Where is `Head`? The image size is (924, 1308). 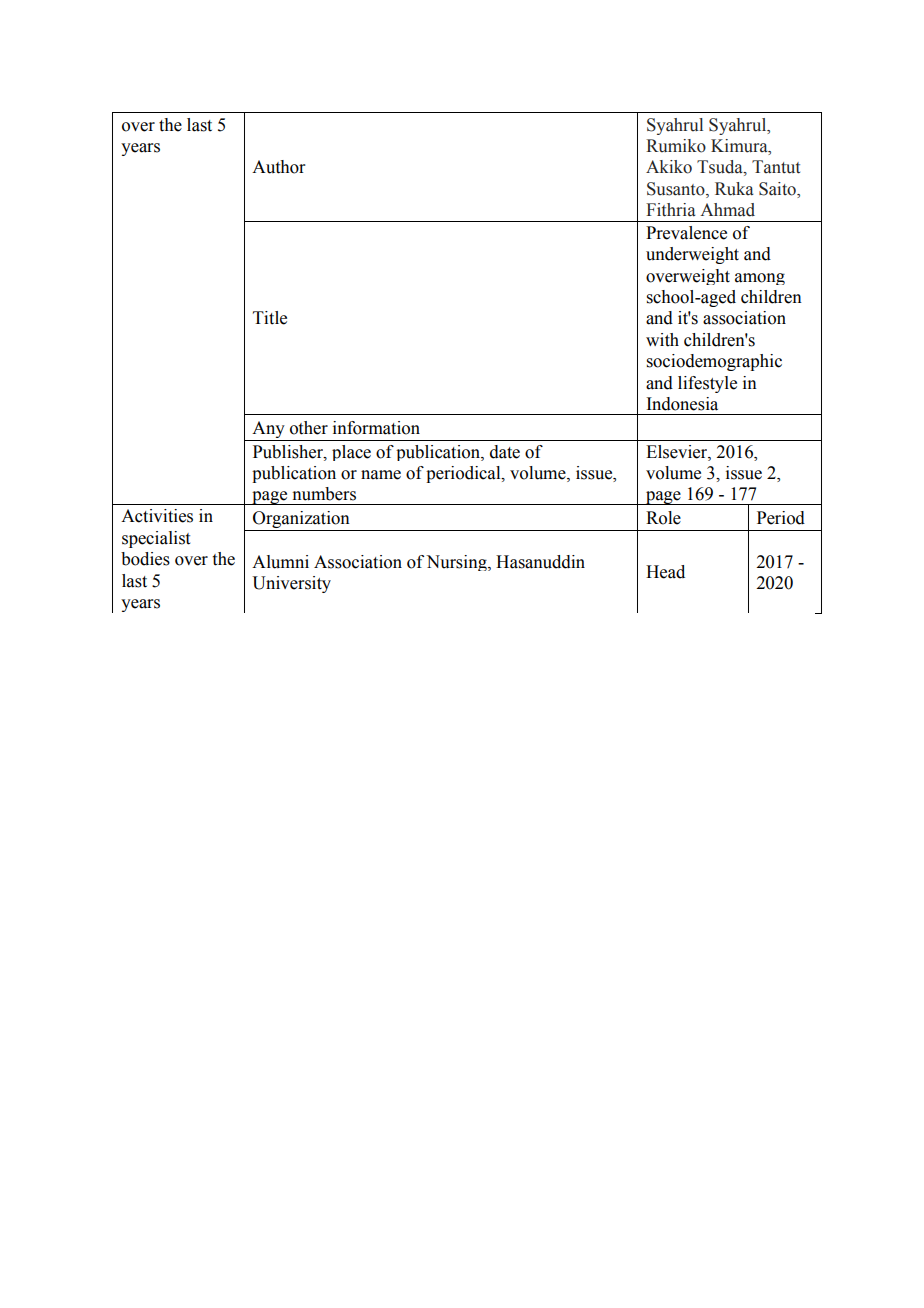
Head is located at coordinates (665, 572).
